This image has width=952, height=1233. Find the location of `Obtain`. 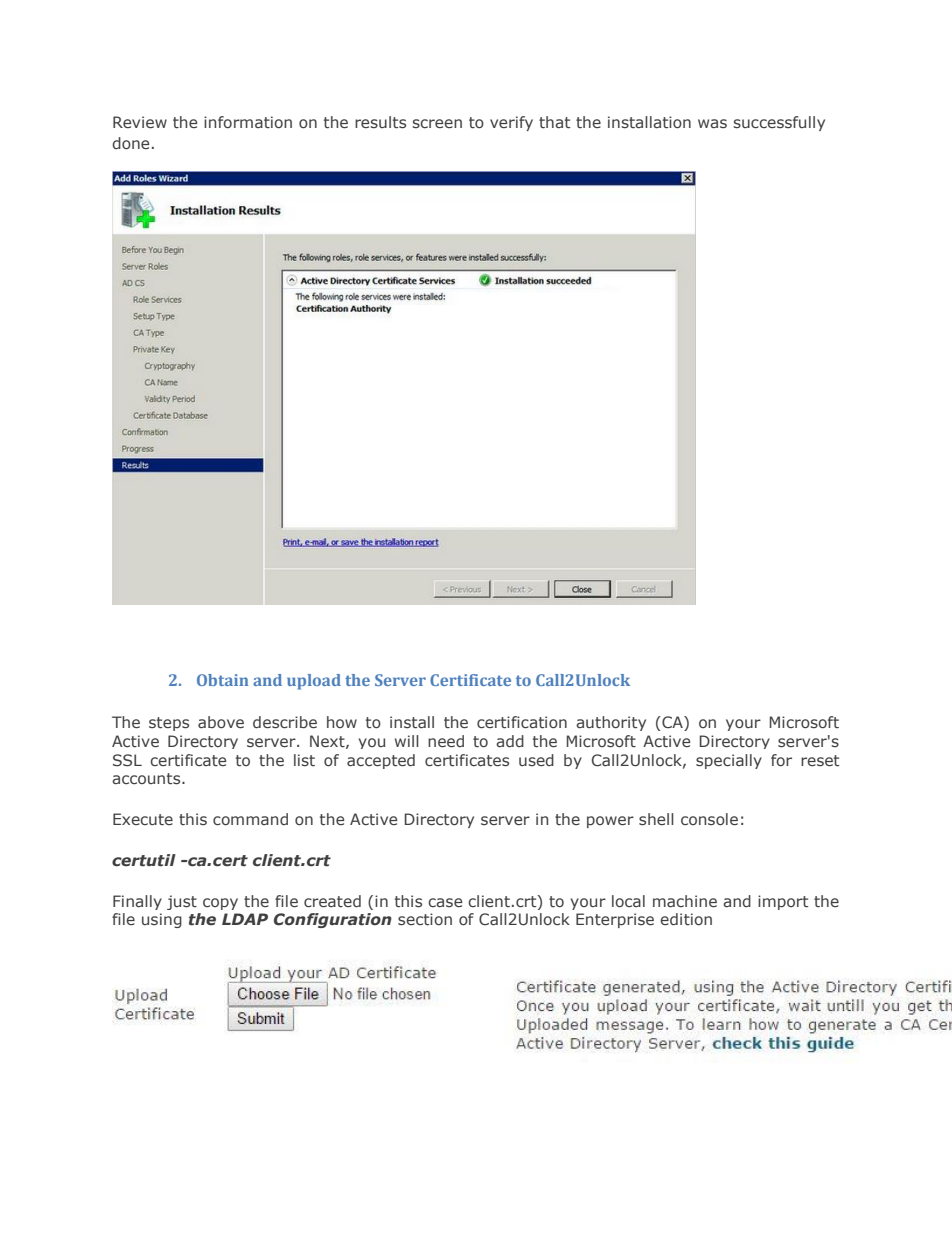

Obtain is located at coordinates (222, 680).
